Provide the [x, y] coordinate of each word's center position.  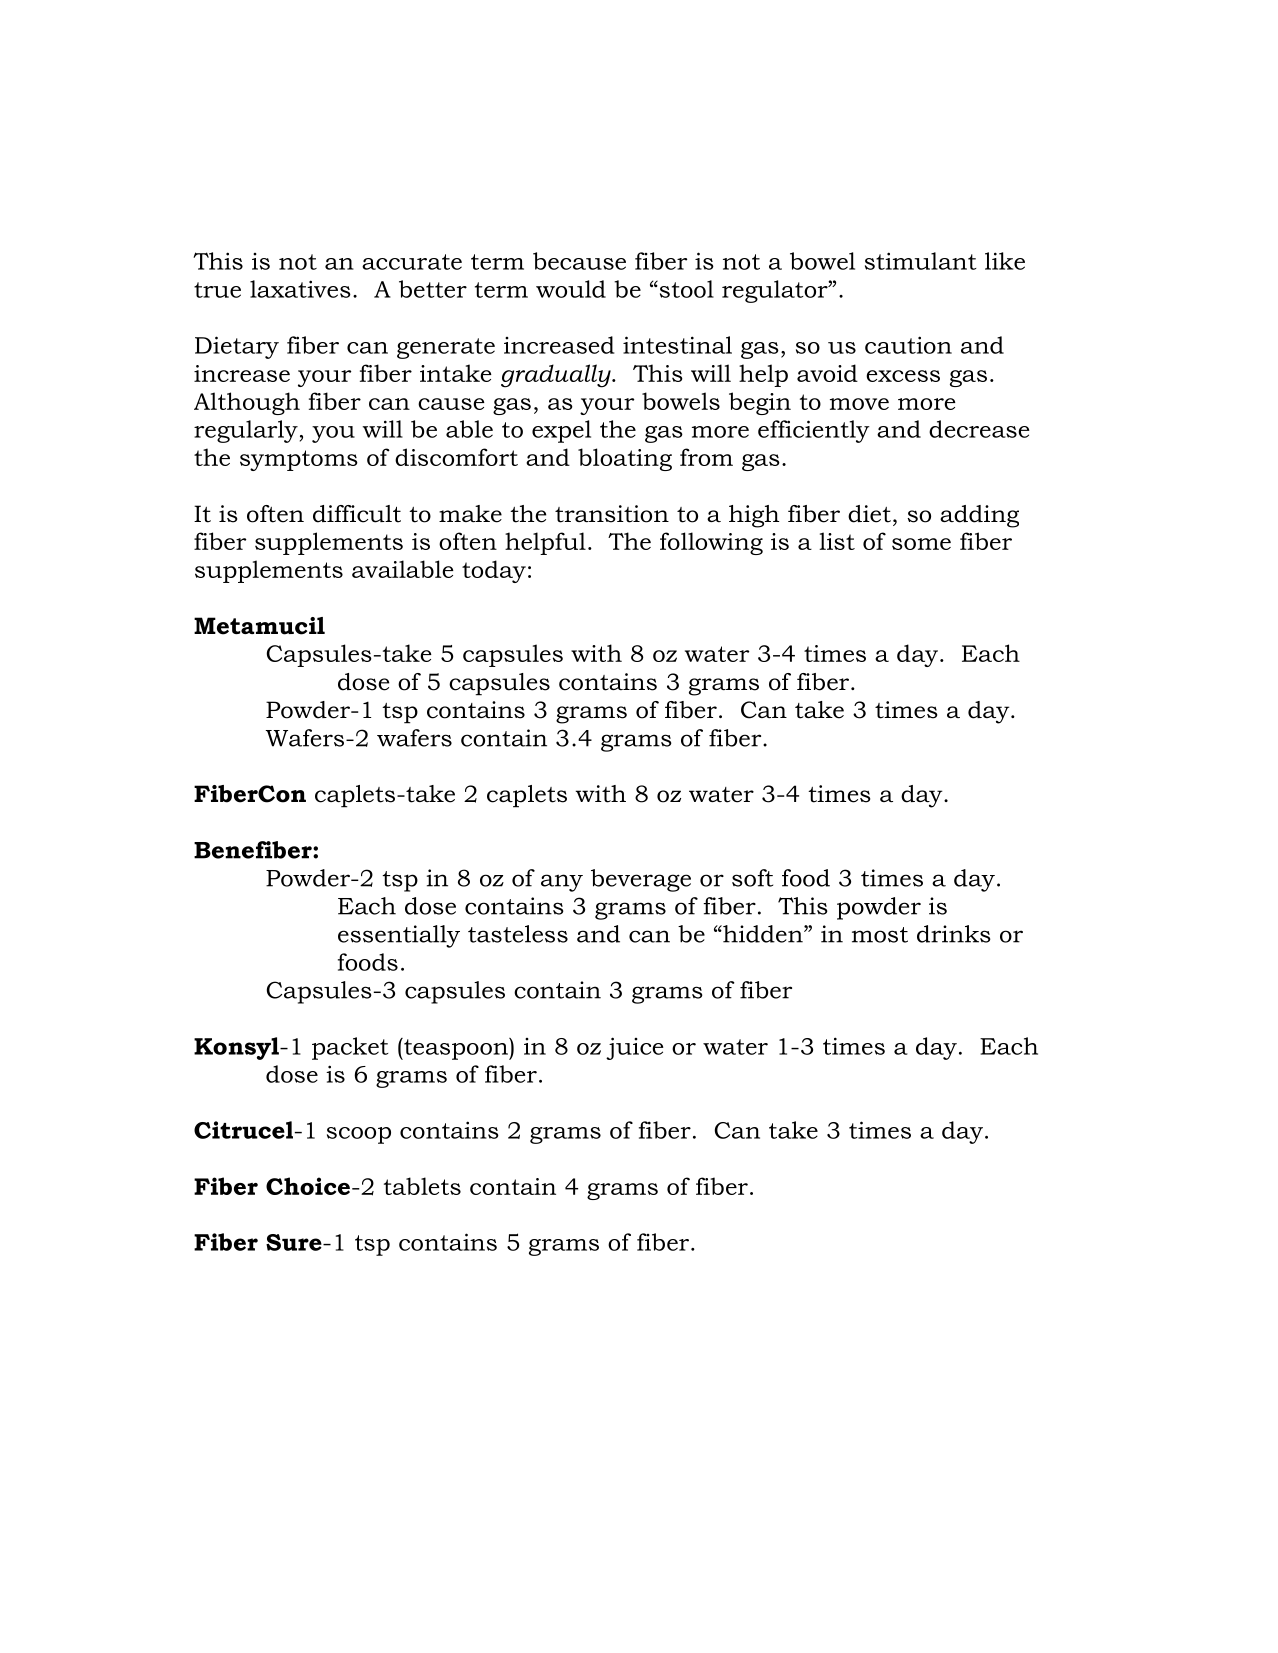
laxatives [300, 289]
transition [612, 514]
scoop [359, 1135]
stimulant [921, 261]
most [880, 935]
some [921, 544]
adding [979, 516]
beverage [641, 880]
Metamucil [259, 626]
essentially [399, 936]
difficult [357, 514]
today [494, 571]
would [571, 289]
